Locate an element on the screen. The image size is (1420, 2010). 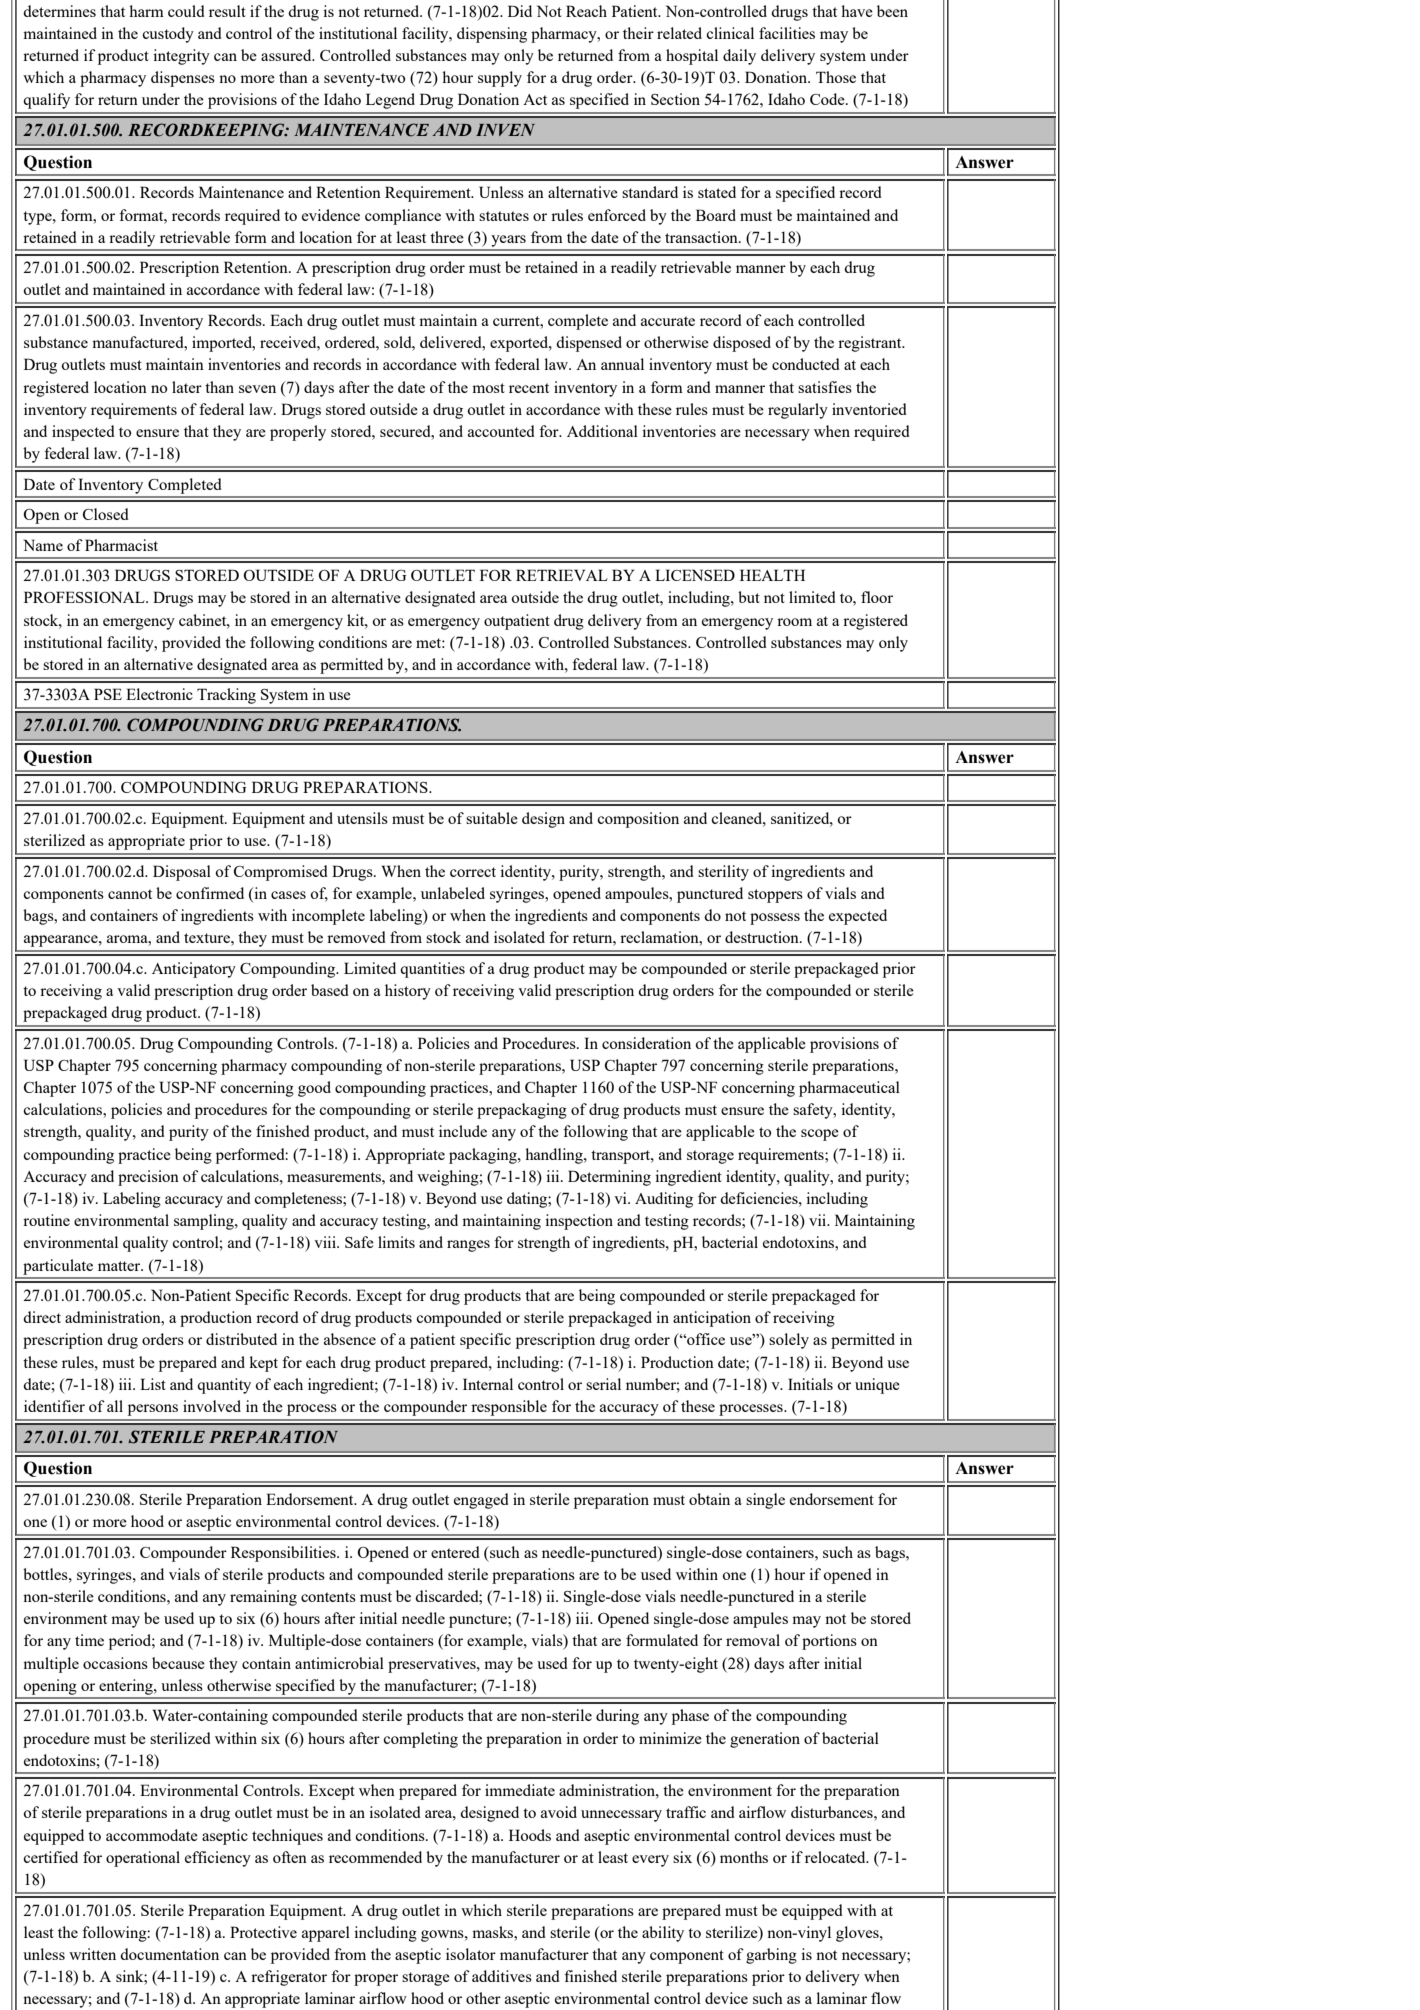
supply is located at coordinates (500, 79).
